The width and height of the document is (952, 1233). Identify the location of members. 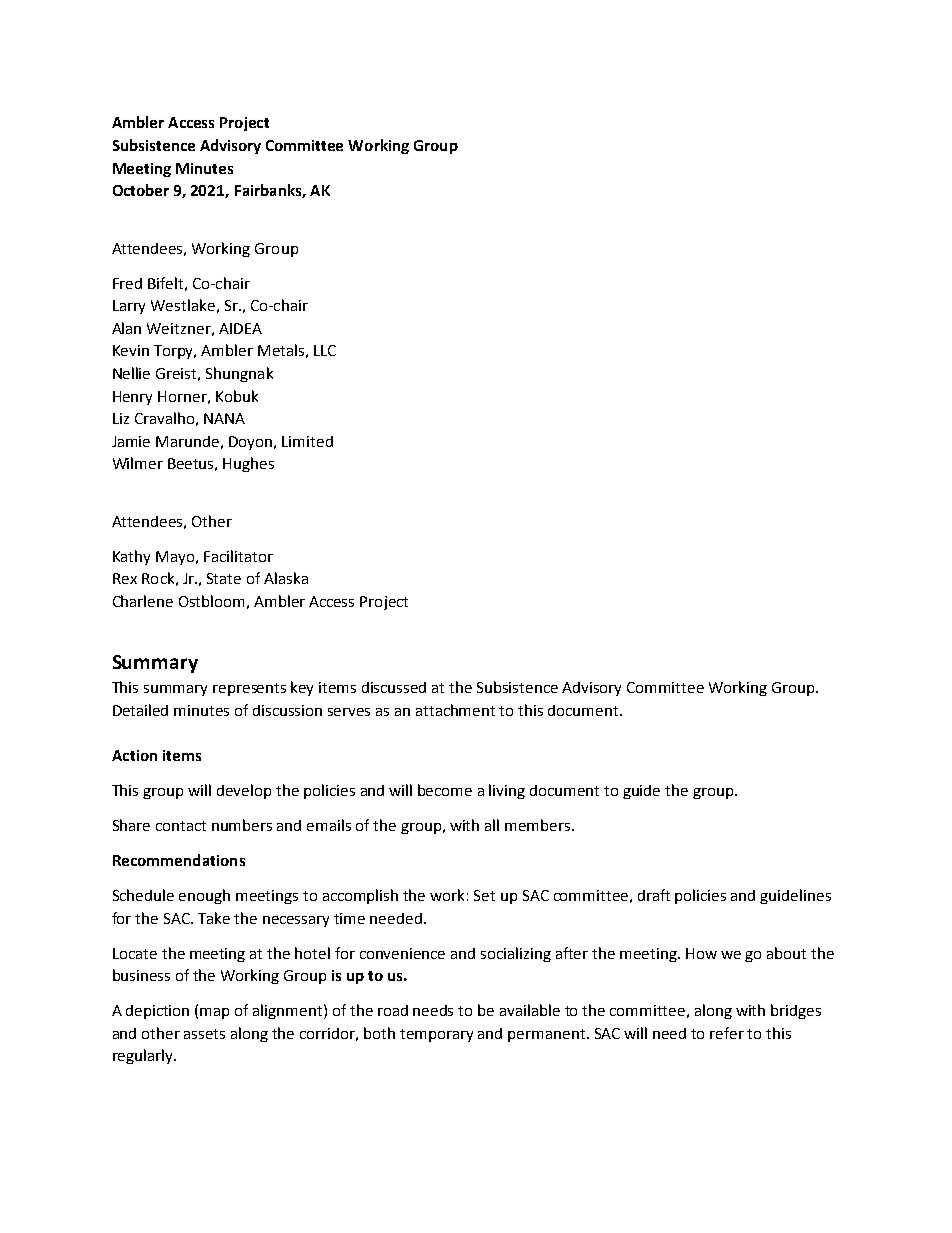
(539, 825).
